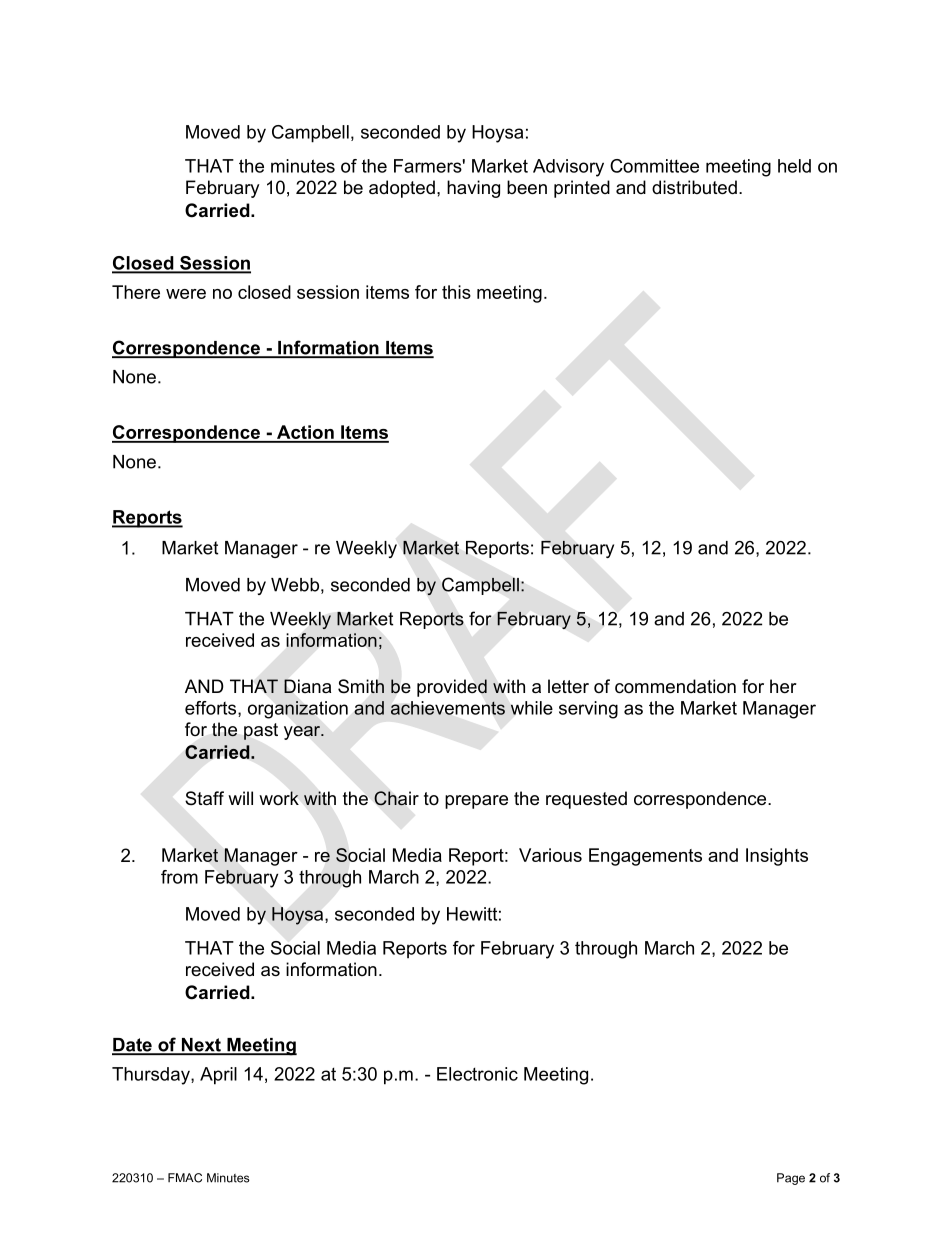 This image has height=1233, width=952. What do you see at coordinates (477, 1074) in the image?
I see `Electronic` at bounding box center [477, 1074].
